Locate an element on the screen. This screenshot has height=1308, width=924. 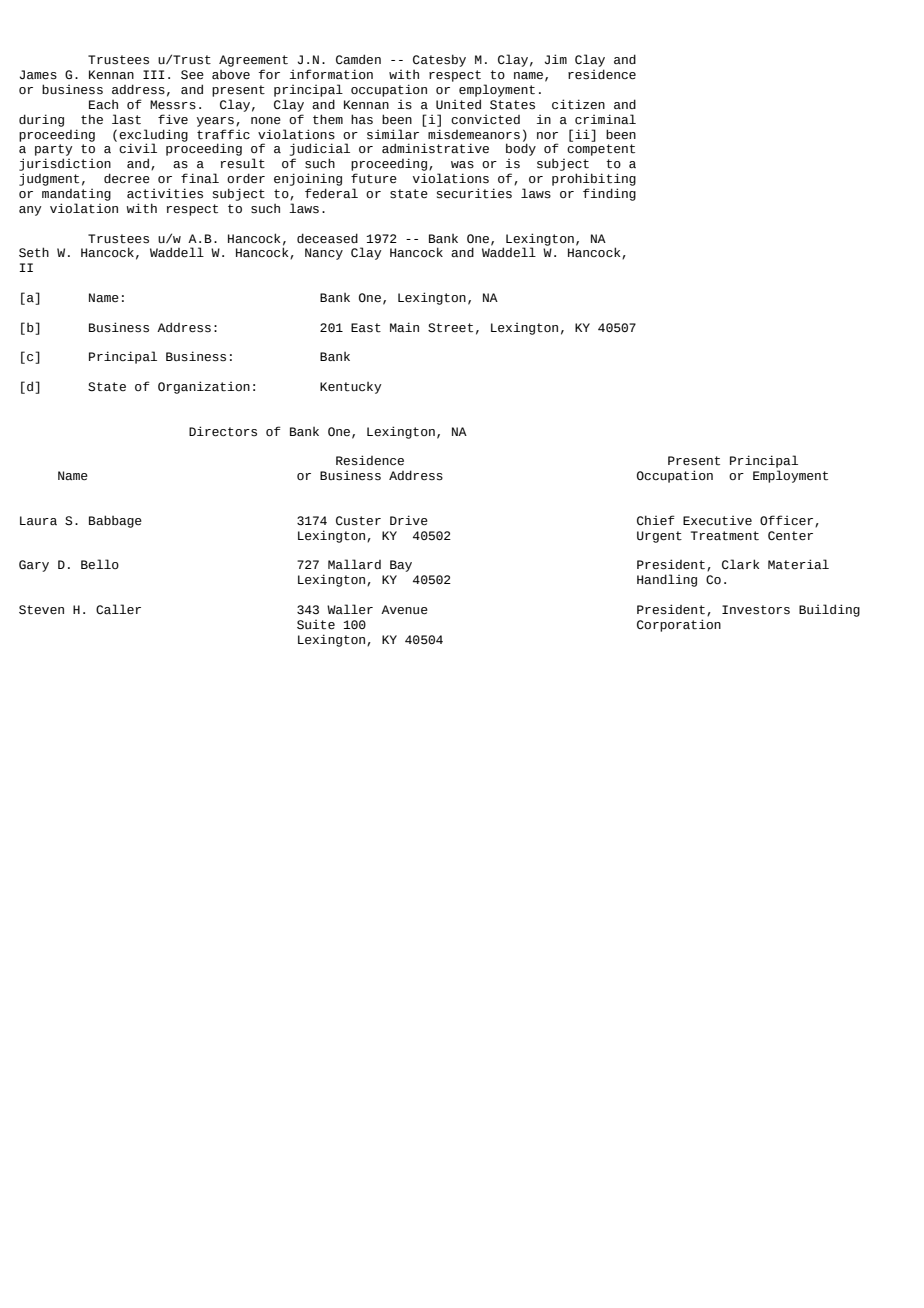
citizen is located at coordinates (578, 104).
